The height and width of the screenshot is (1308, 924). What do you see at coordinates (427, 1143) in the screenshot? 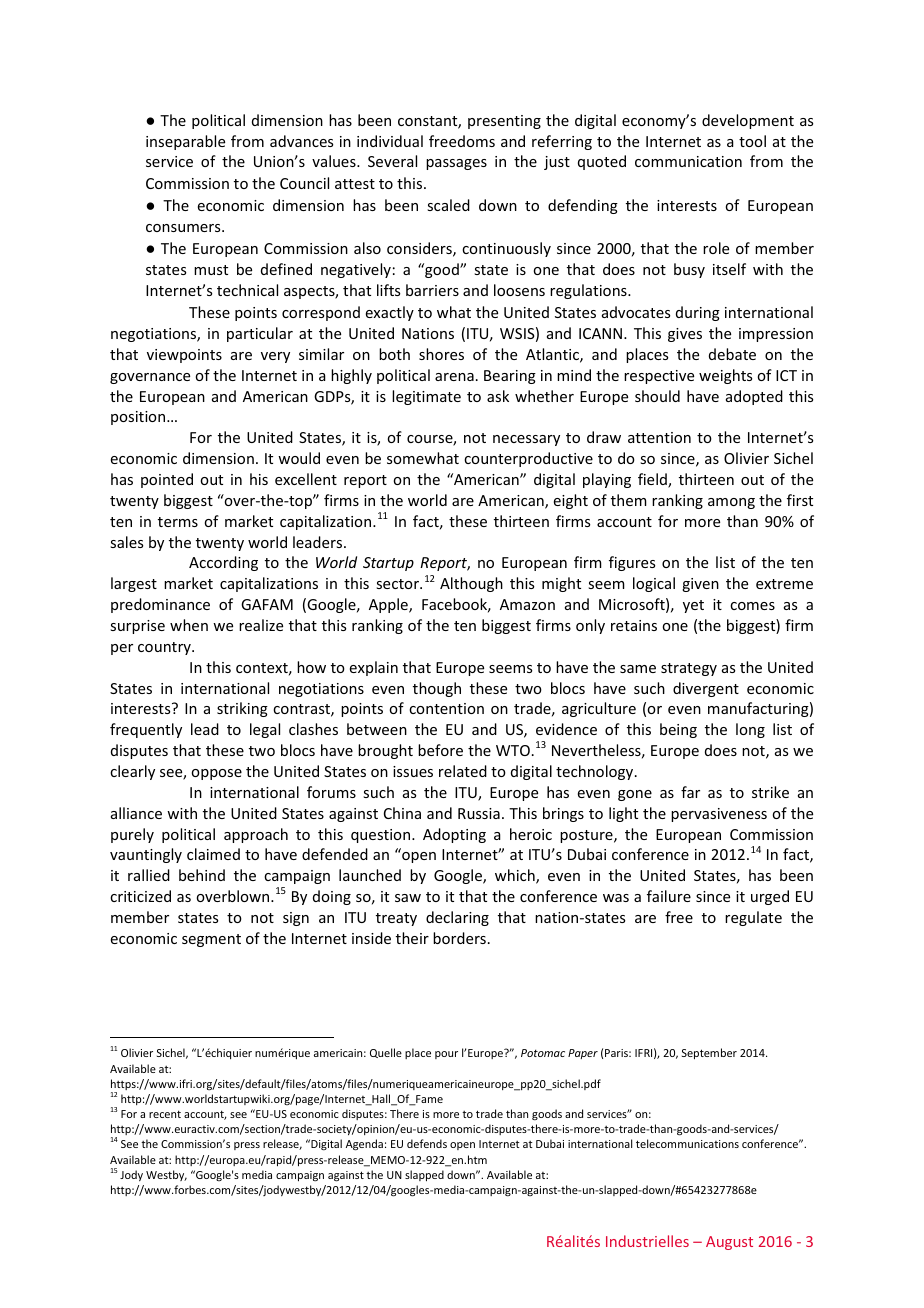
I see `defends` at bounding box center [427, 1143].
